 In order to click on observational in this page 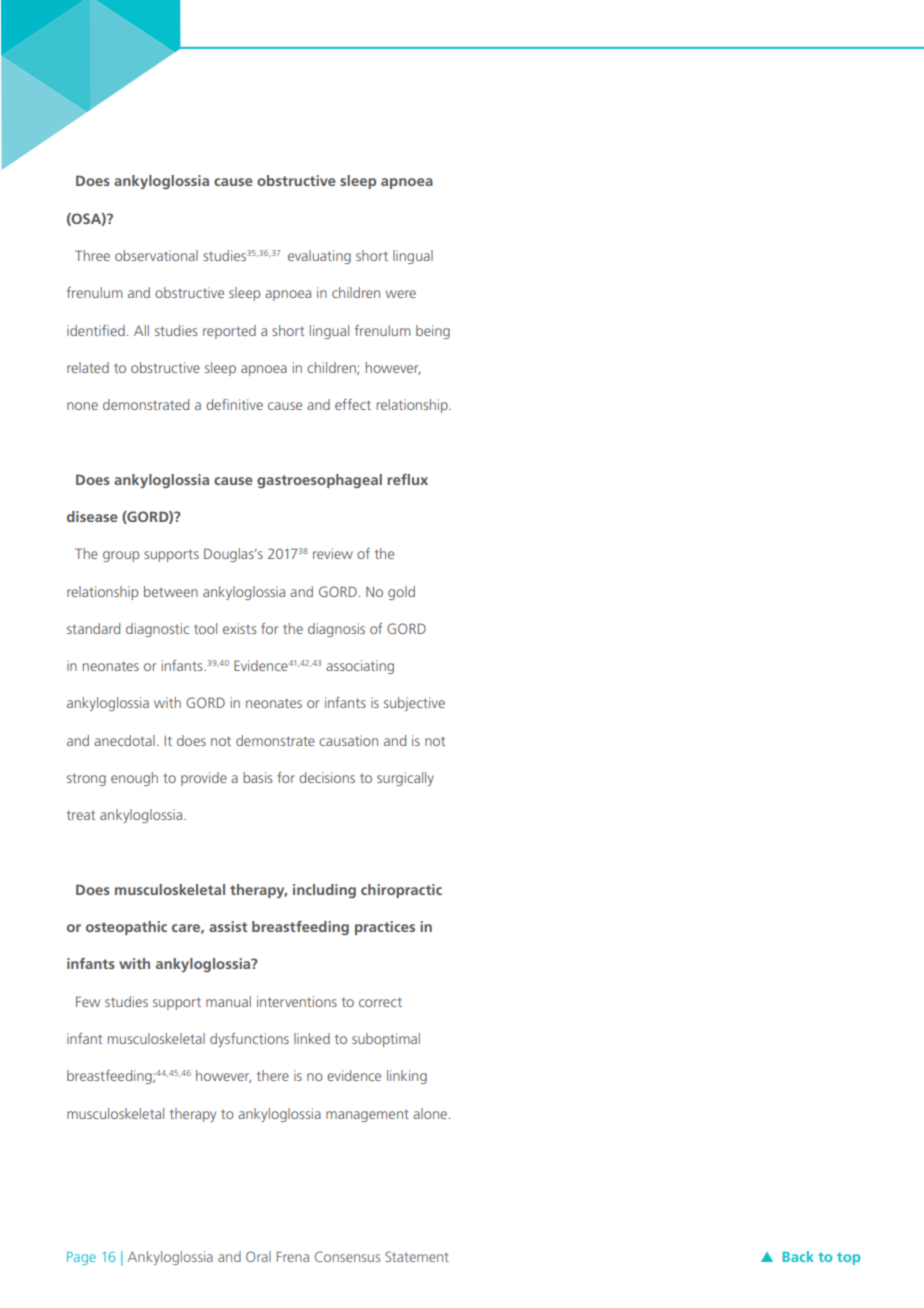, I will do `click(156, 255)`.
